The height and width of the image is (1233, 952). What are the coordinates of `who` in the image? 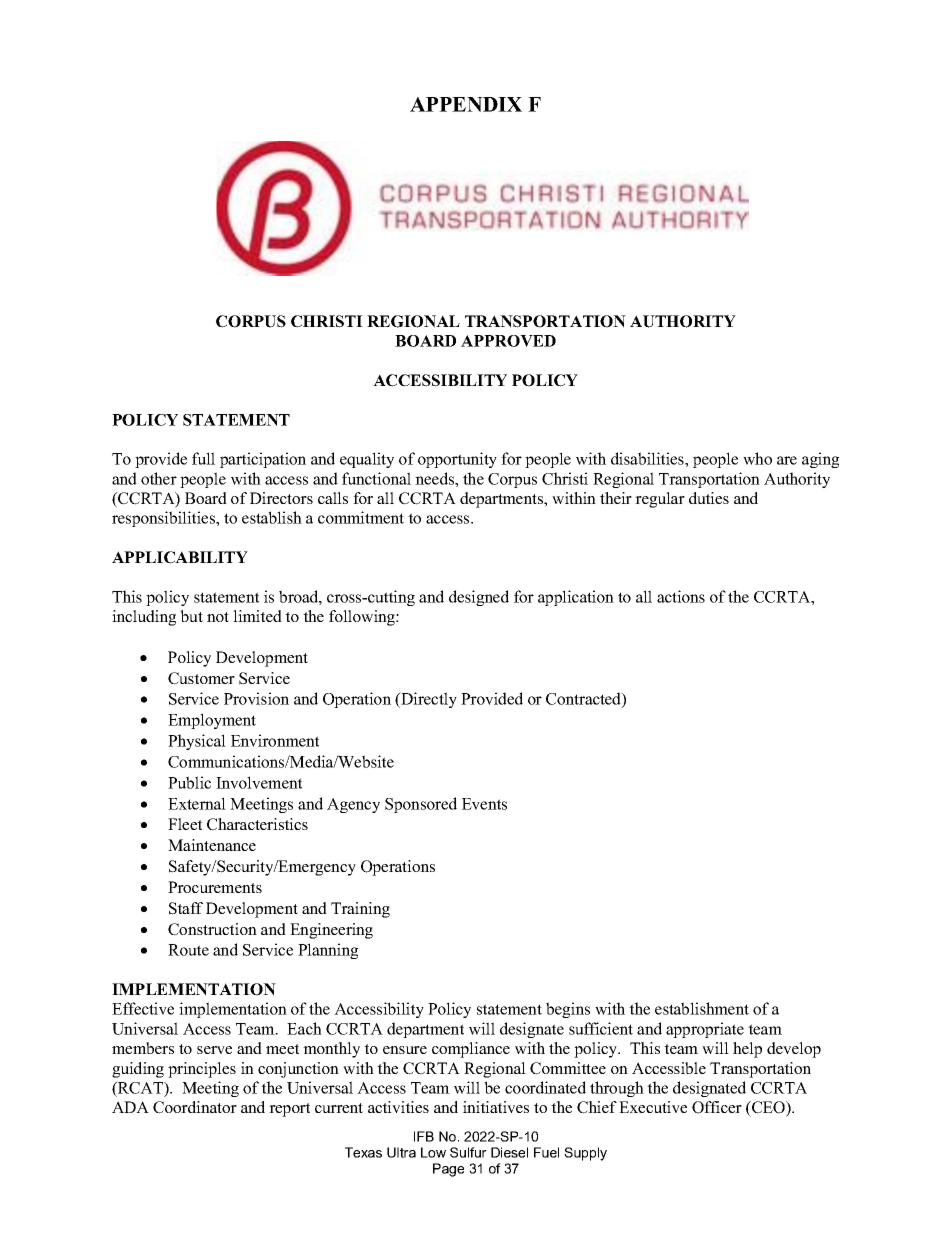 It's located at (757, 458).
